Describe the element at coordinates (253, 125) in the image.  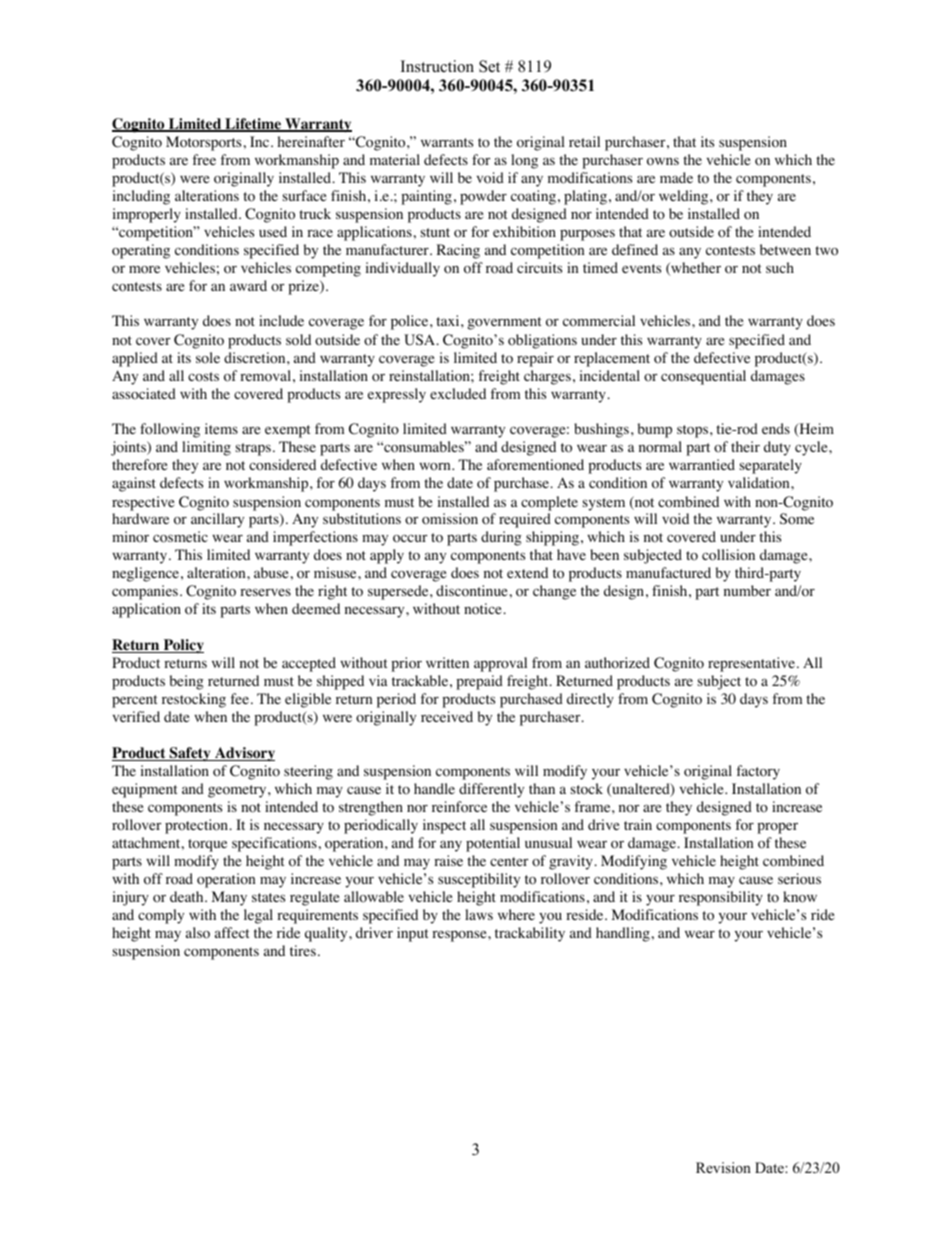
I see `Lifetime` at that location.
